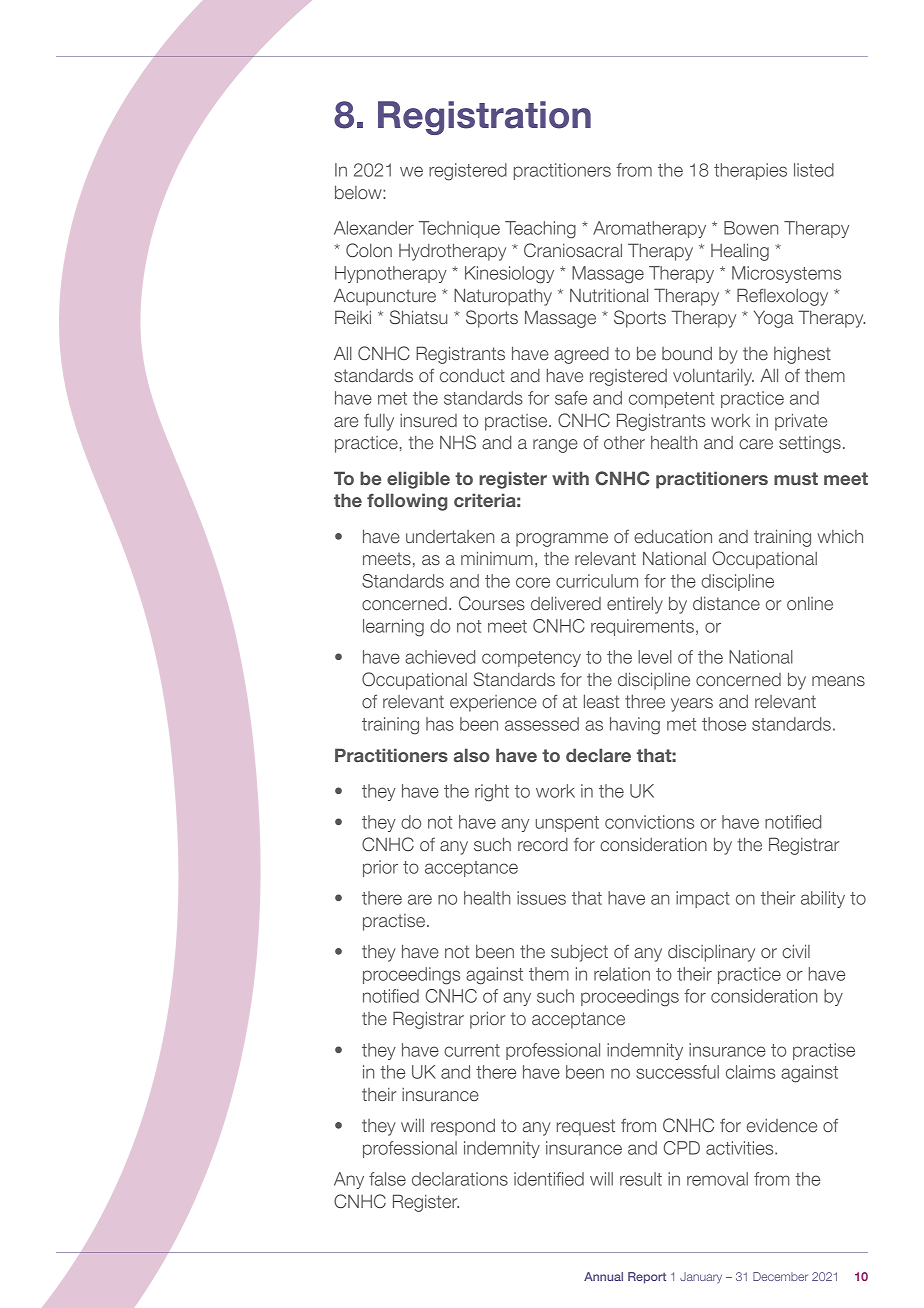 Image resolution: width=924 pixels, height=1308 pixels. What do you see at coordinates (780, 1276) in the screenshot?
I see `December` at bounding box center [780, 1276].
